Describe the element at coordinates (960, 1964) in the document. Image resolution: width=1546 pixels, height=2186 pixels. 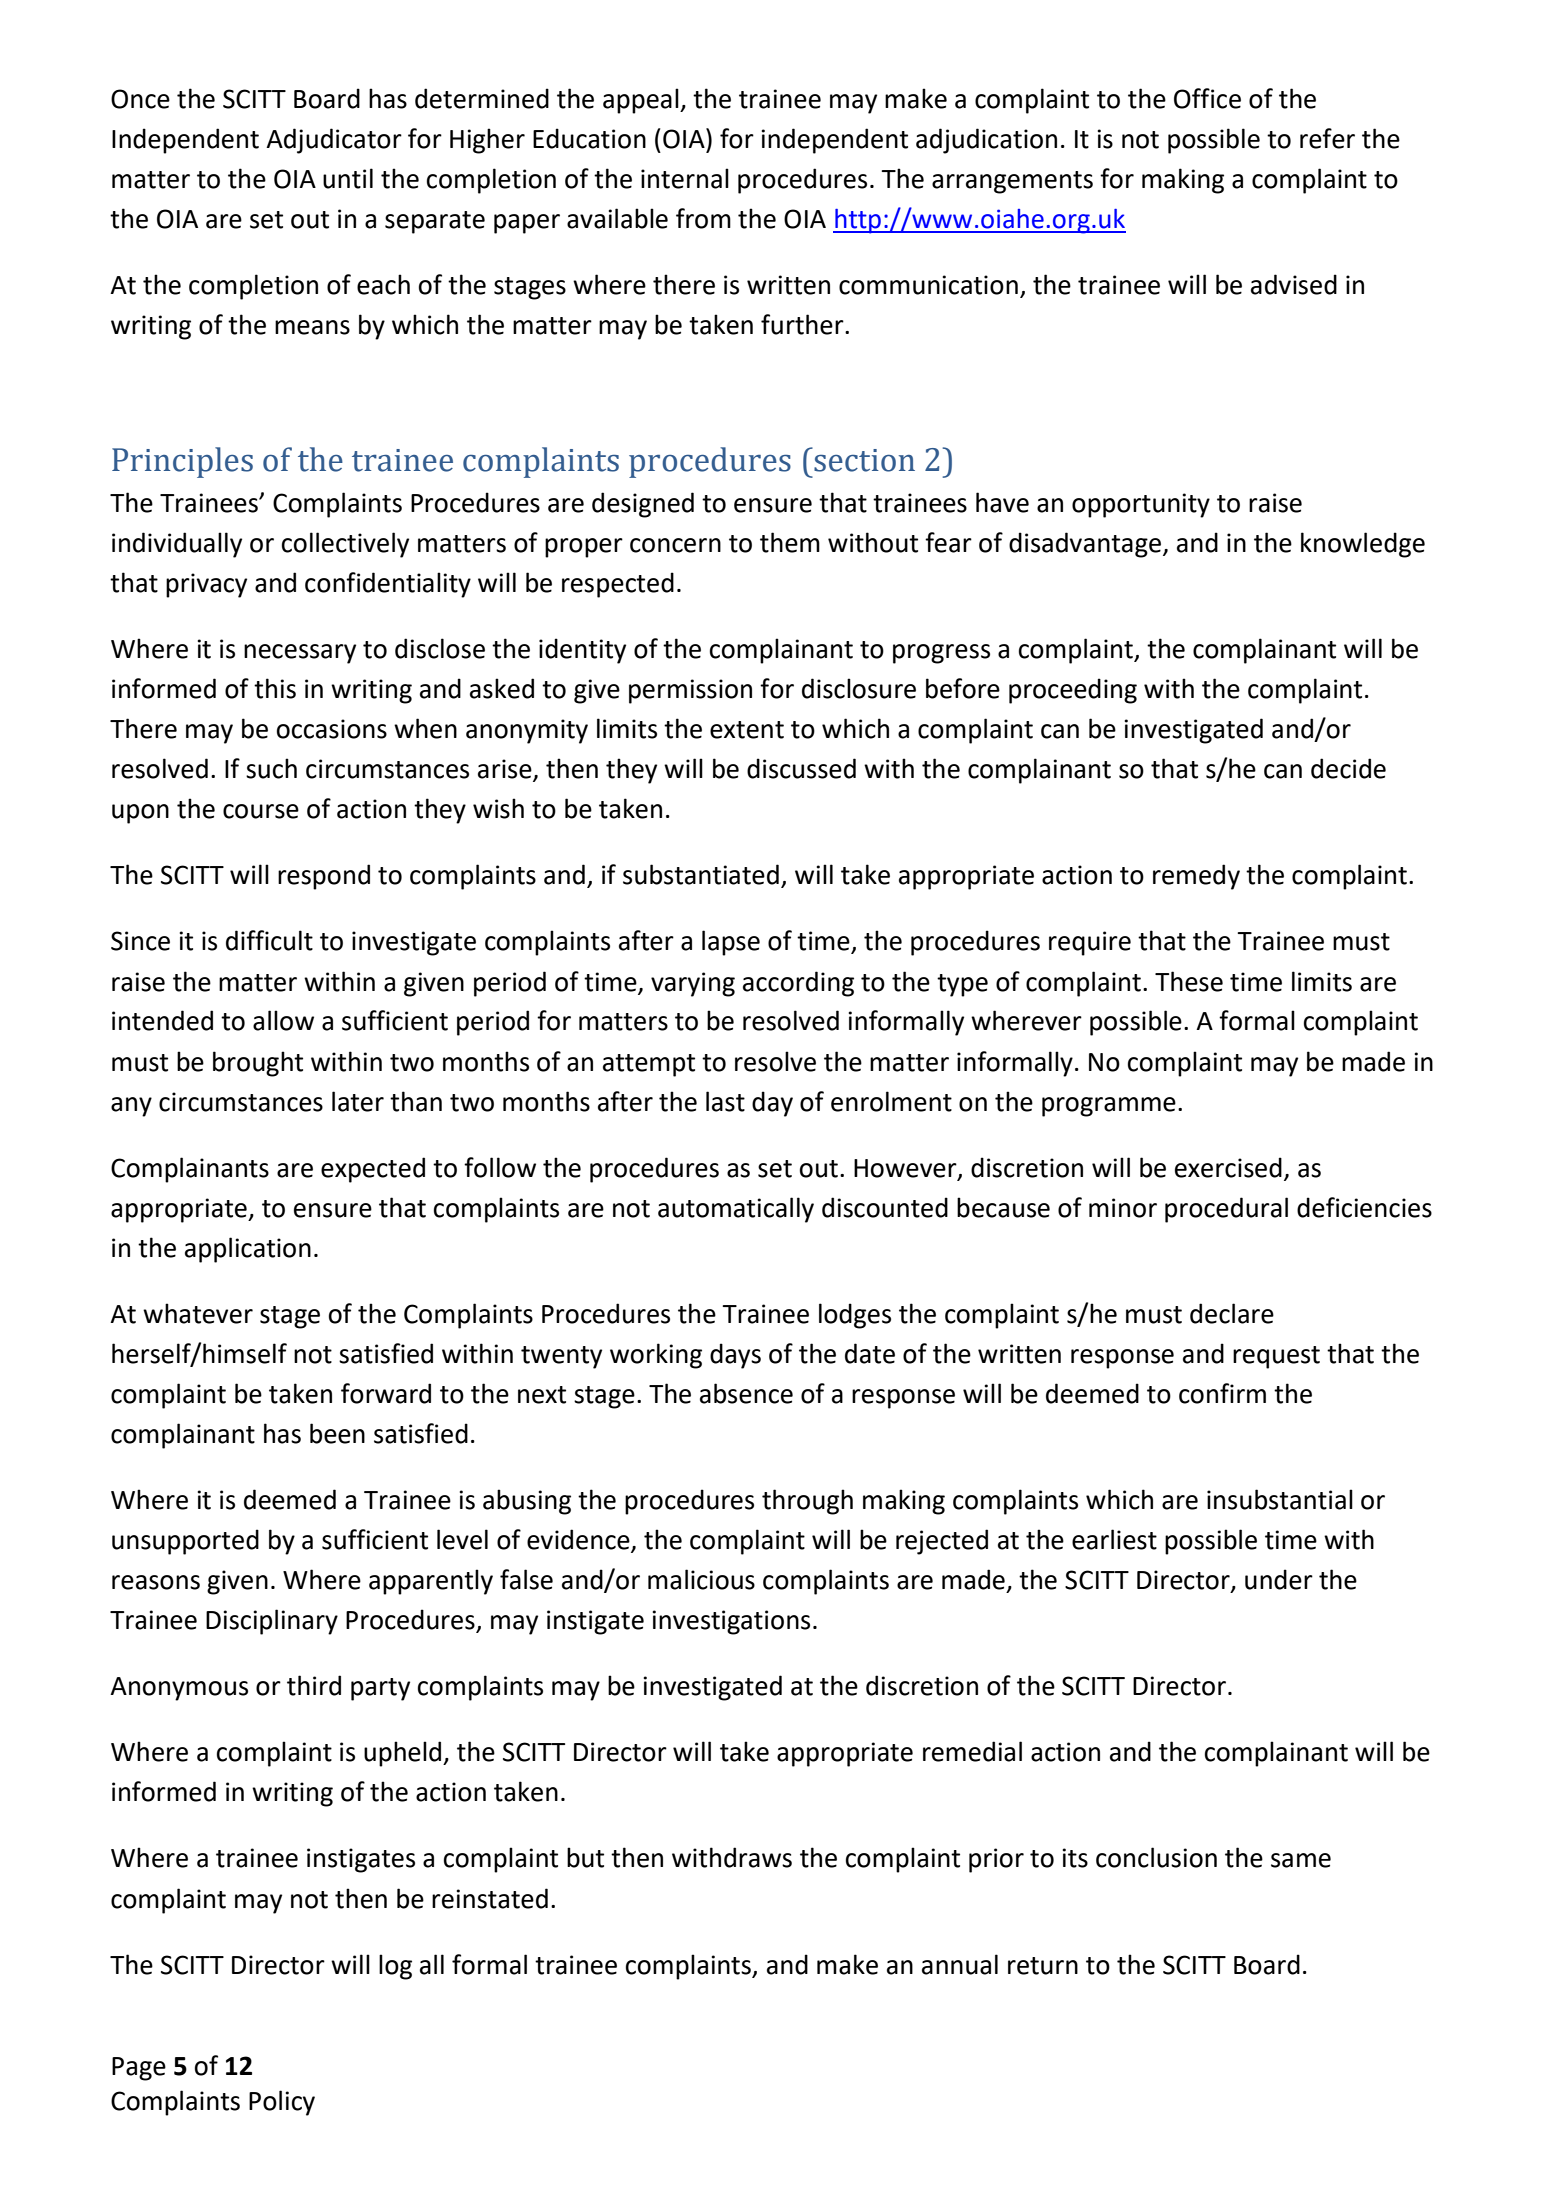
I see `annual` at that location.
